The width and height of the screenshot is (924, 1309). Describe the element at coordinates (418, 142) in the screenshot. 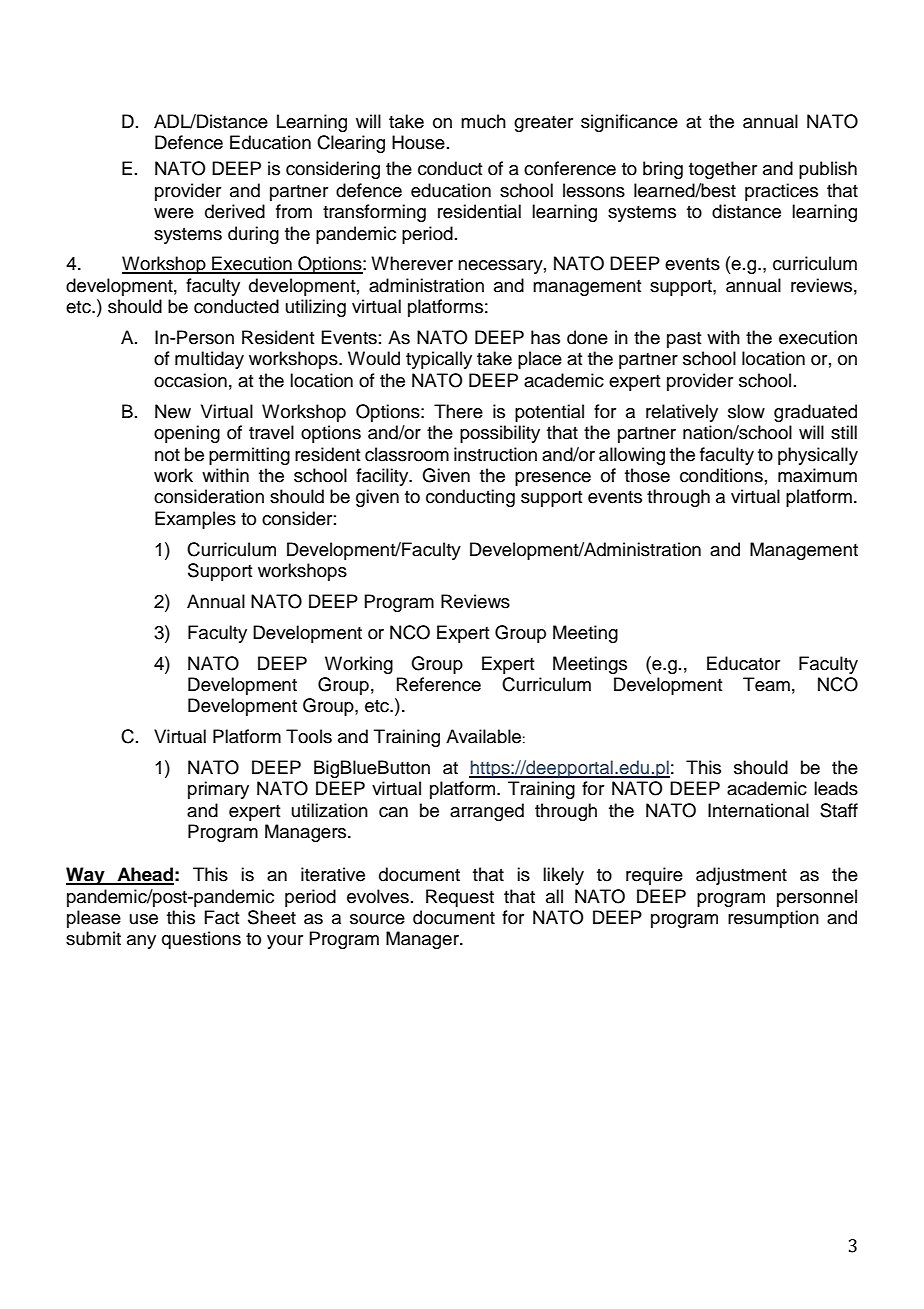

I see `House` at that location.
